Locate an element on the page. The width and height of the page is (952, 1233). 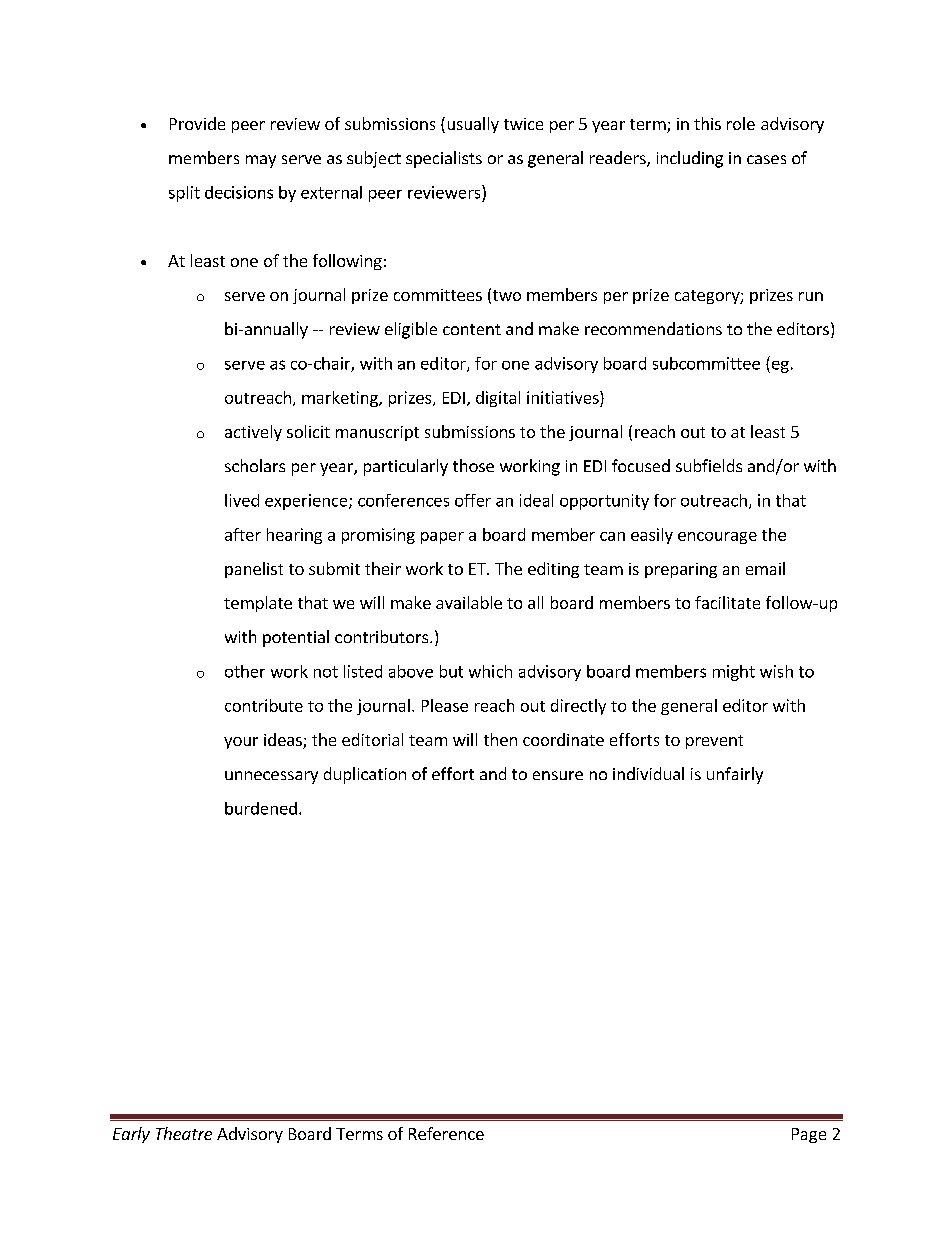
facilitate is located at coordinates (727, 602).
